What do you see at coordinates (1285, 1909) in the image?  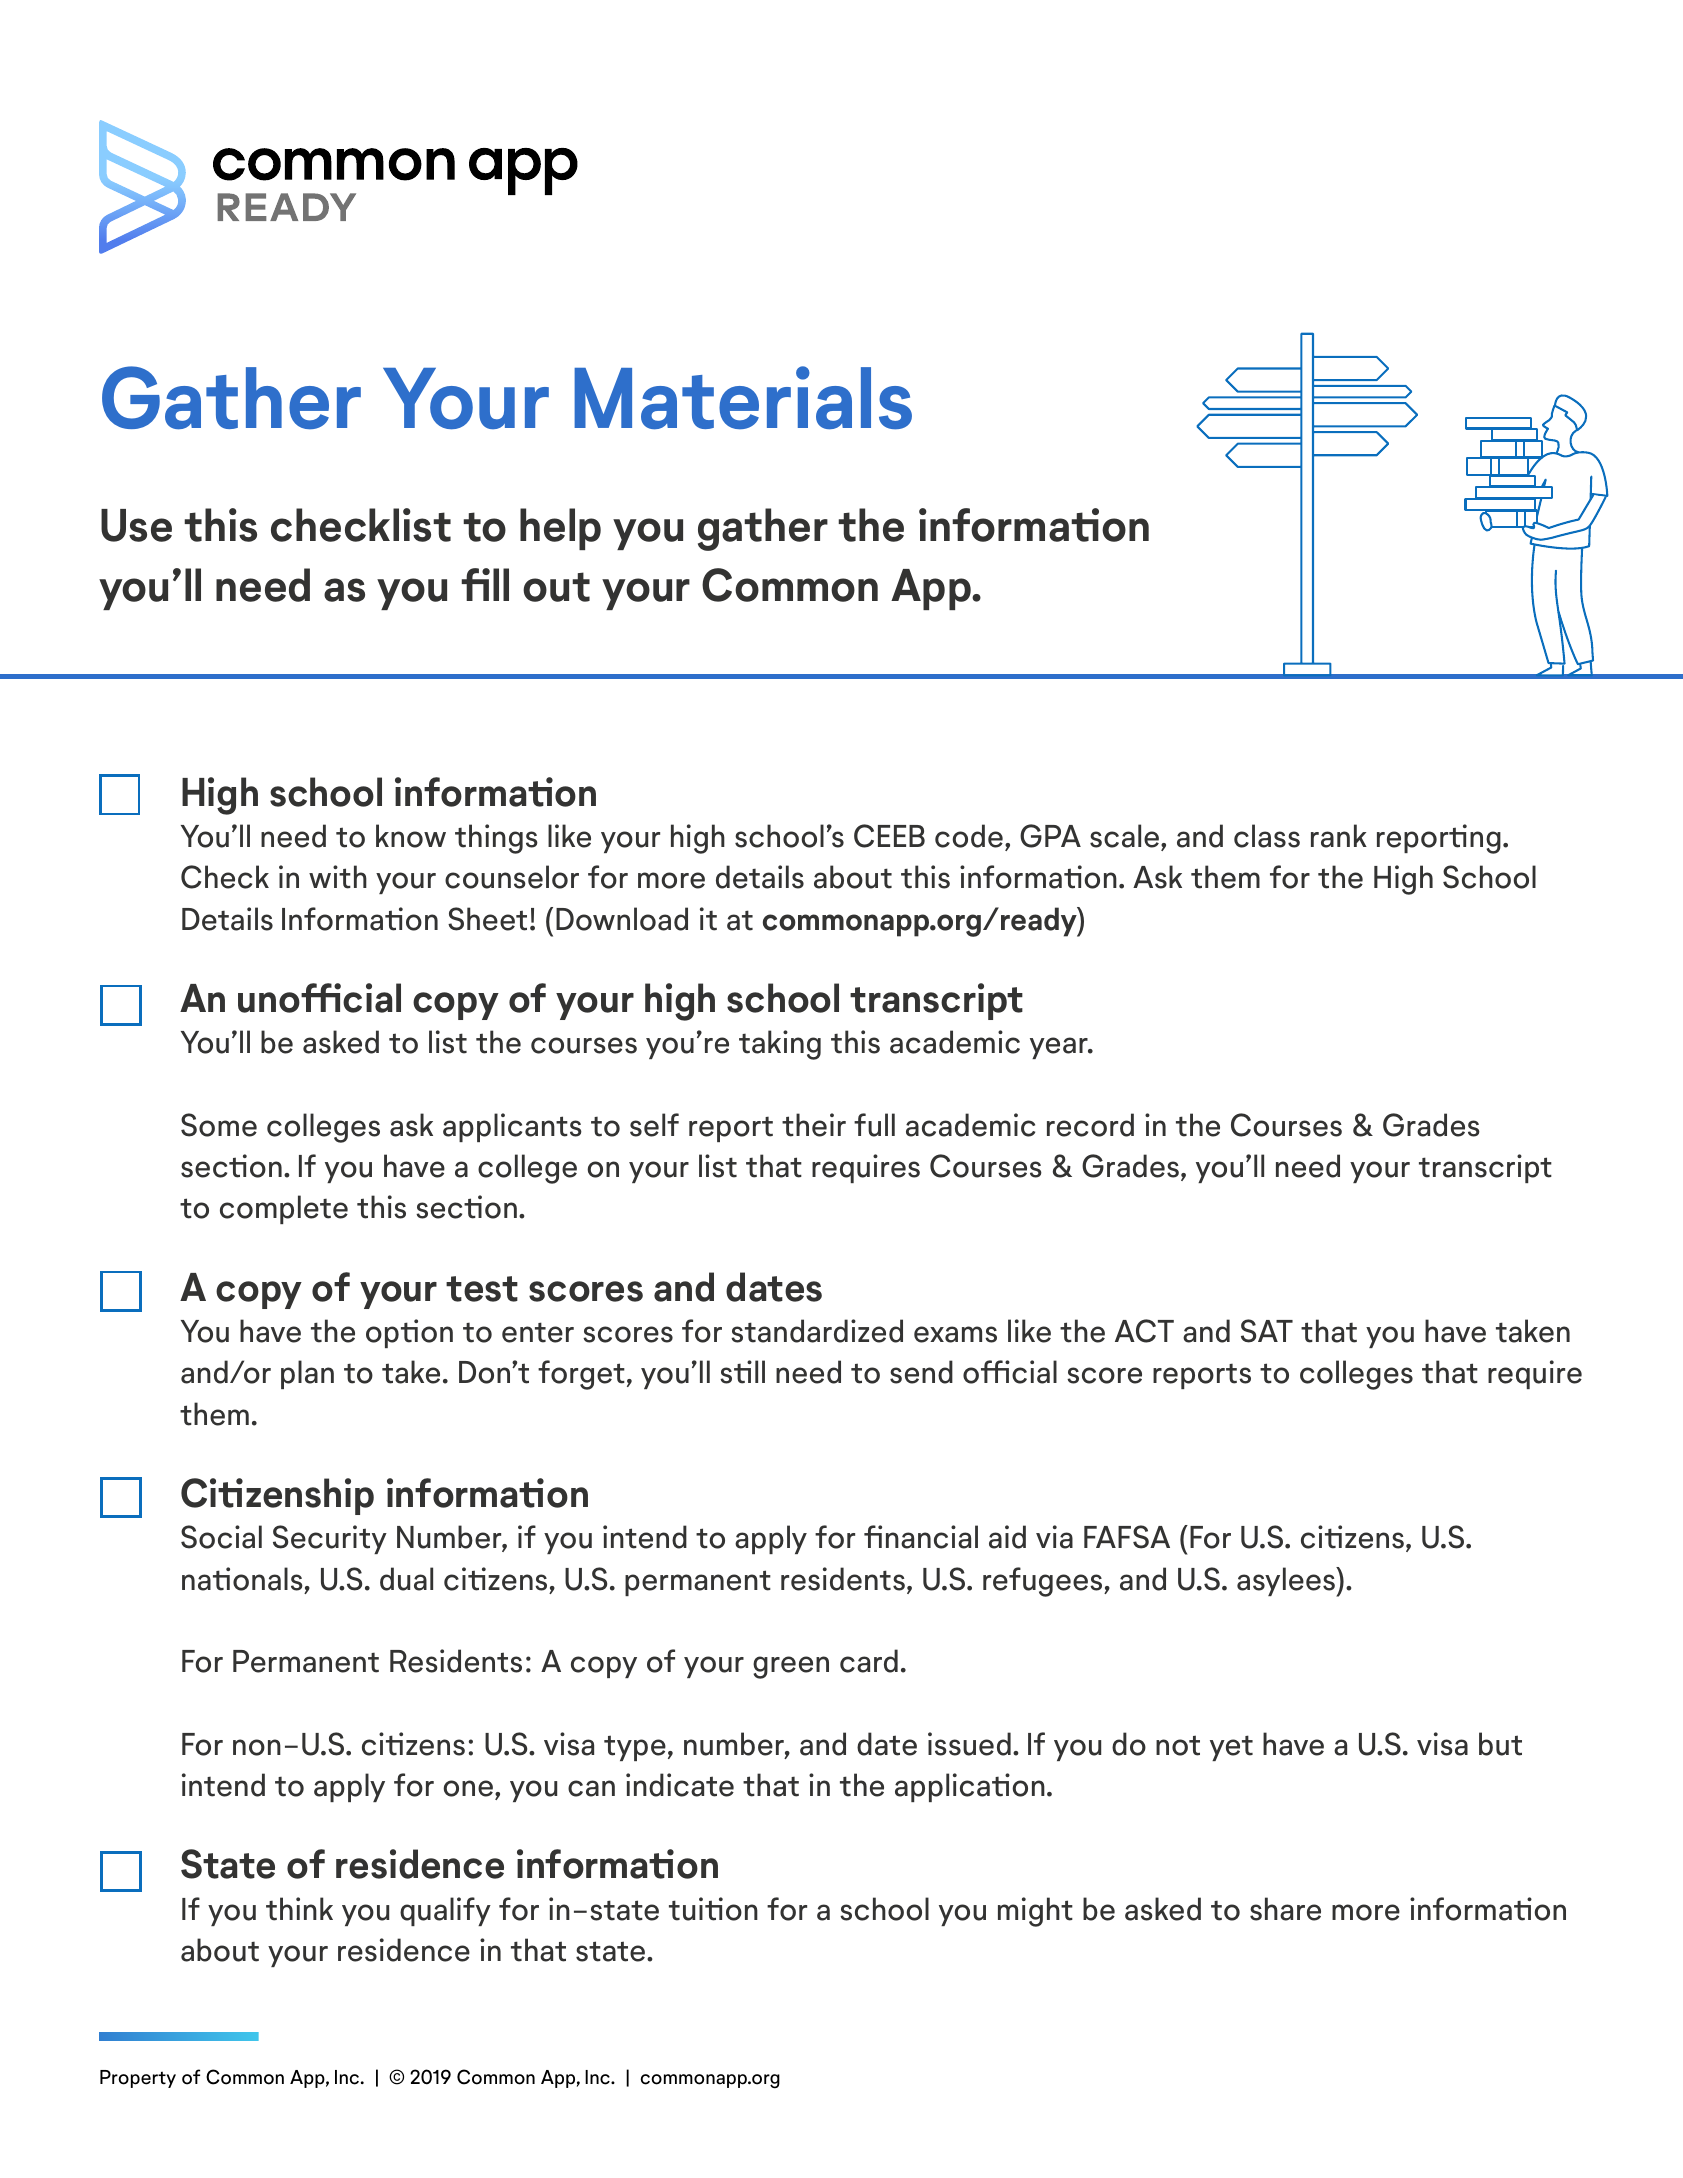 I see `share` at bounding box center [1285, 1909].
